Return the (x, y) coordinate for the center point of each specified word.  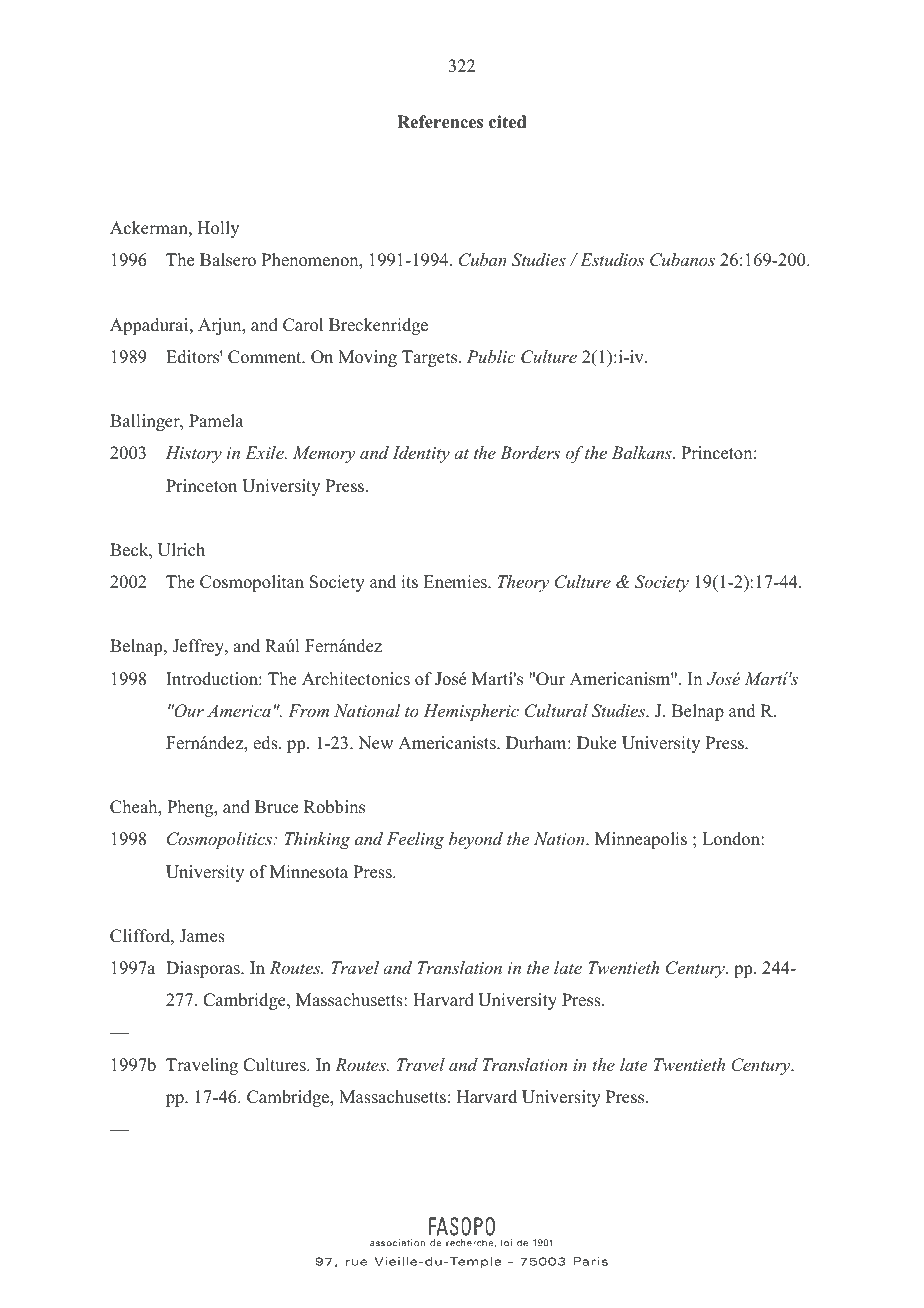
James (202, 936)
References (440, 122)
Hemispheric (471, 712)
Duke (596, 743)
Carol (303, 325)
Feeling (415, 840)
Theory (523, 583)
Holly (218, 229)
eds (266, 743)
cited (507, 122)
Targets (431, 358)
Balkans (643, 452)
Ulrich (181, 550)
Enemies (456, 582)
